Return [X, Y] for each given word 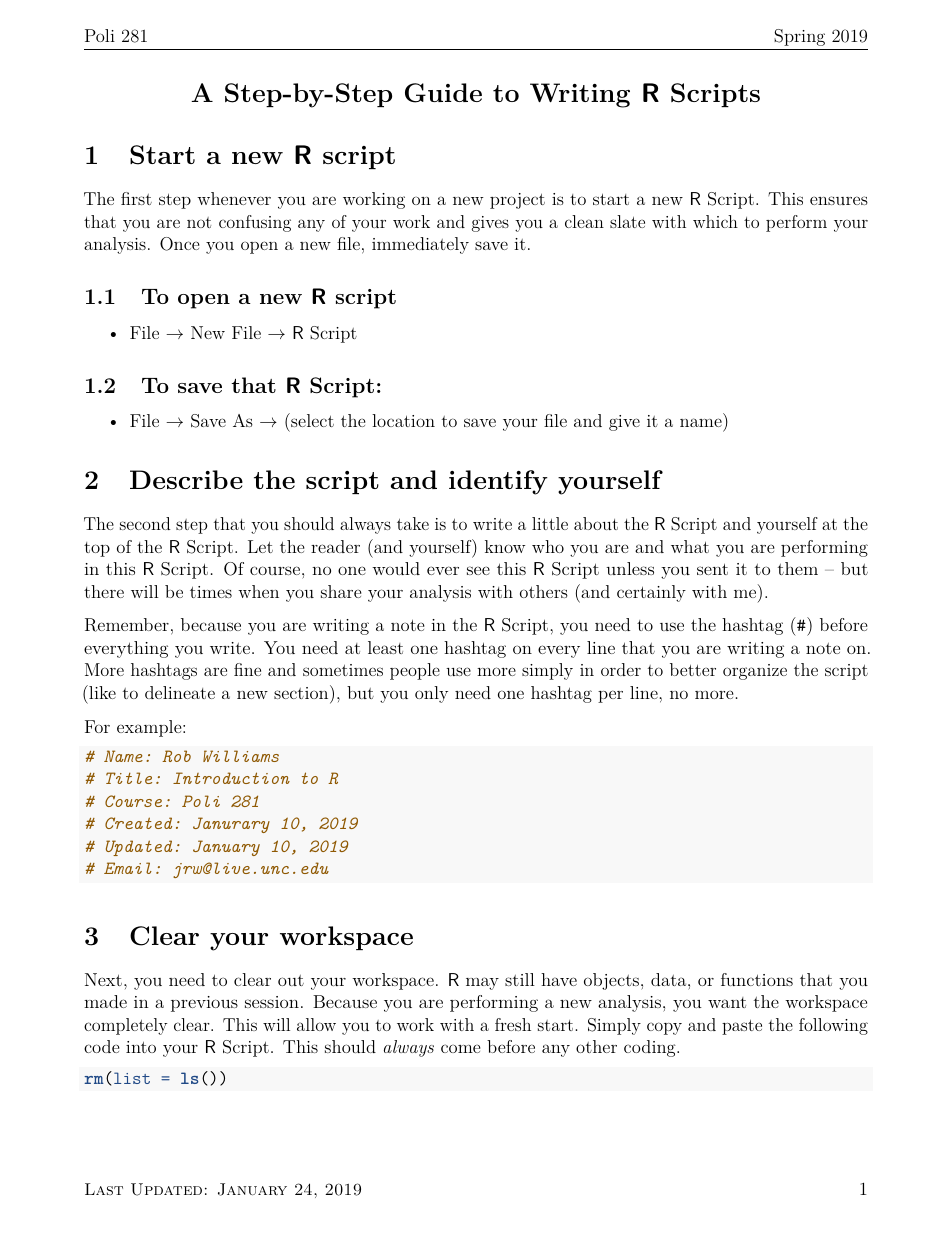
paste [742, 1027]
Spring [799, 37]
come [461, 1048]
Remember [127, 625]
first [136, 198]
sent [712, 569]
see [478, 570]
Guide [443, 93]
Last [104, 1189]
